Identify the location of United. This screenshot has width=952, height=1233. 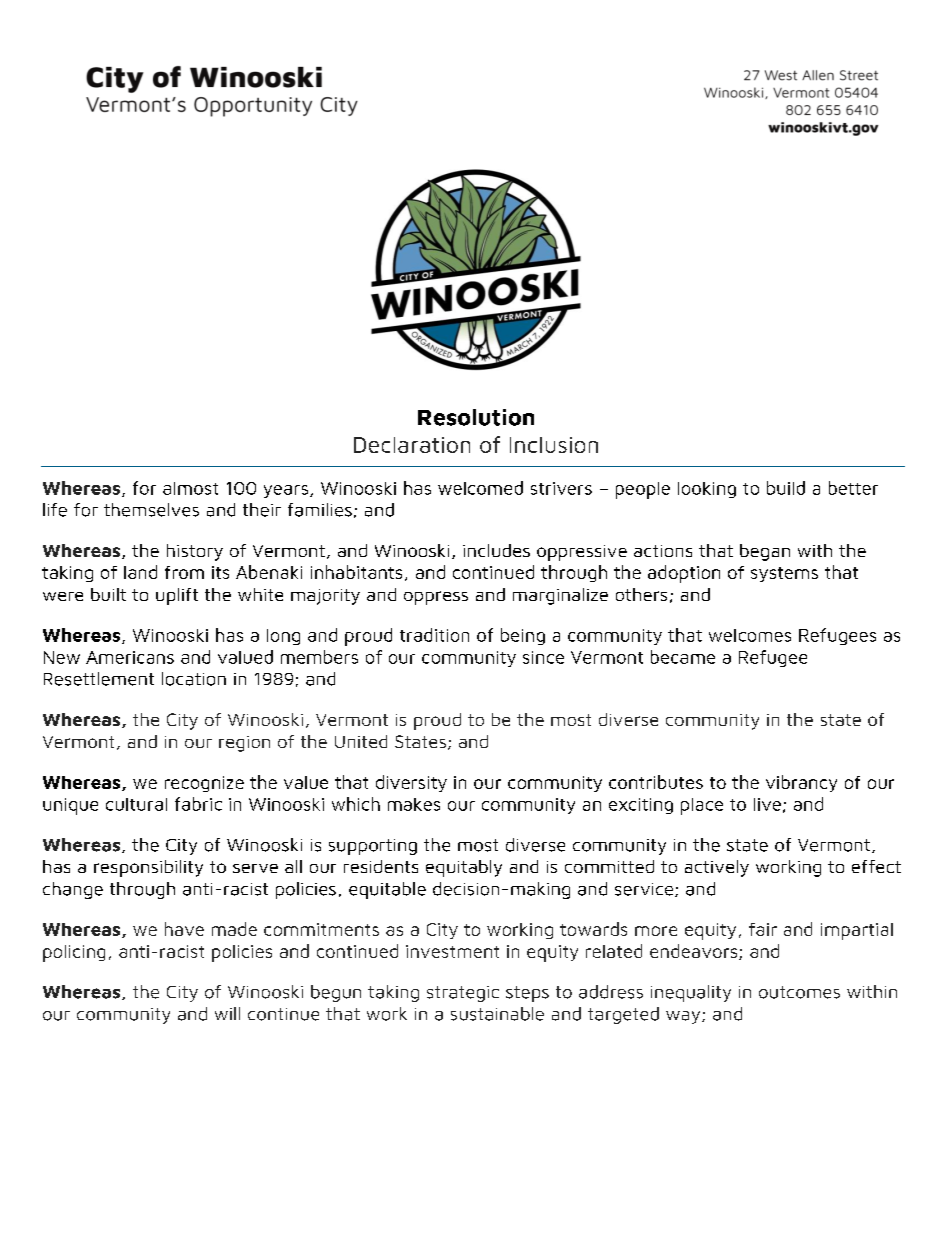
(361, 741).
